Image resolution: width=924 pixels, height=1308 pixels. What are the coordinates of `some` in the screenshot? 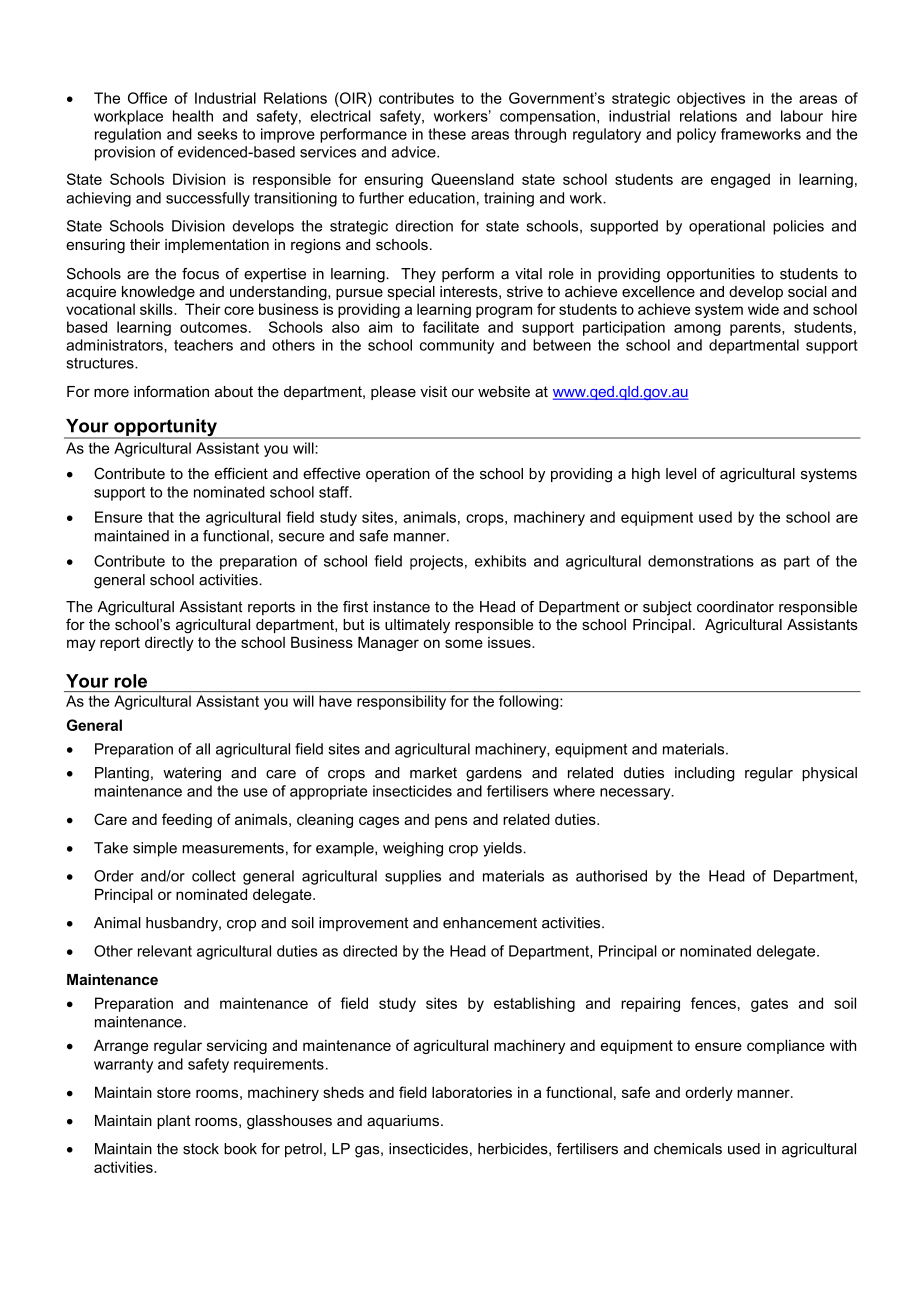 It's located at (464, 643).
